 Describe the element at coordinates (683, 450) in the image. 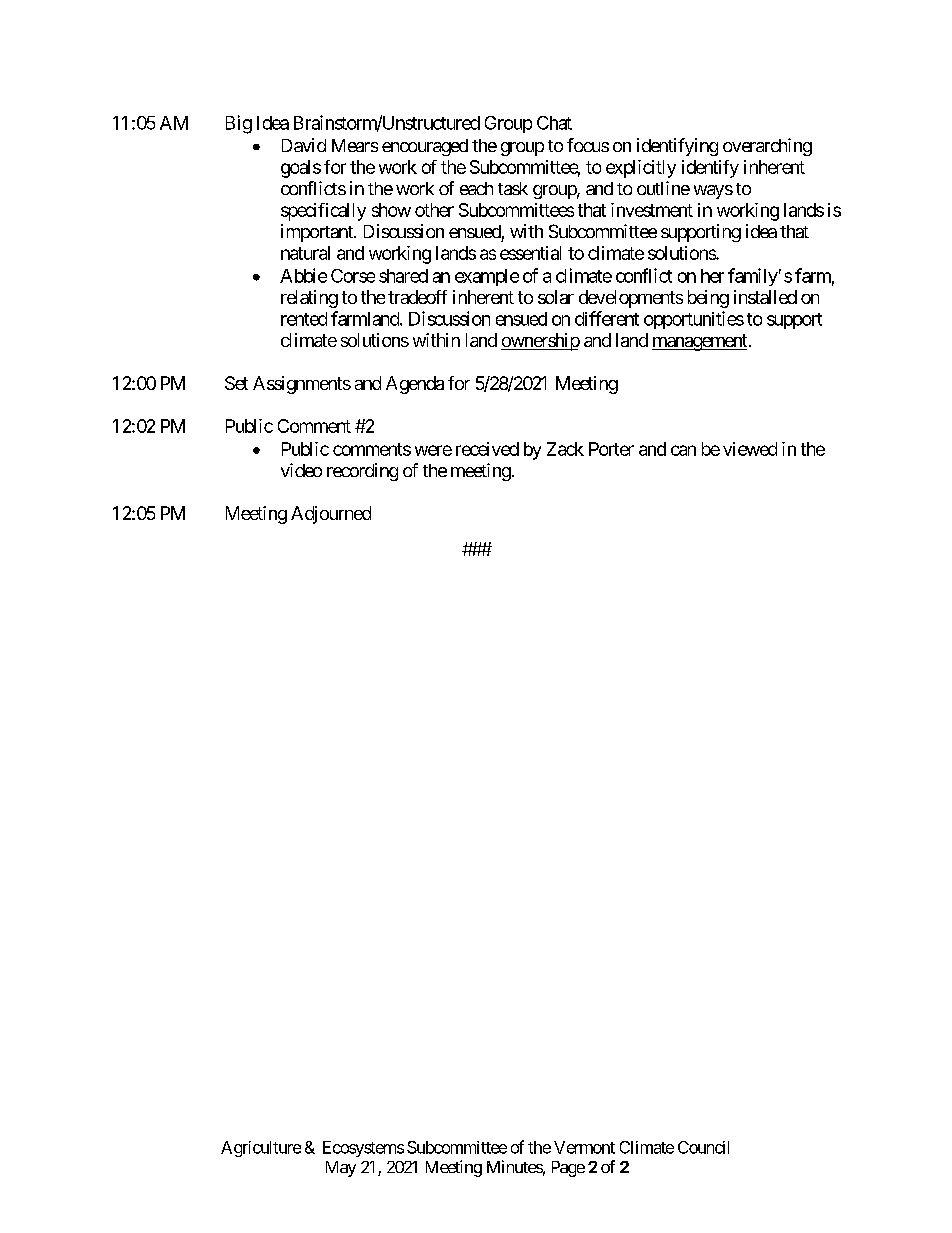

I see `can` at that location.
